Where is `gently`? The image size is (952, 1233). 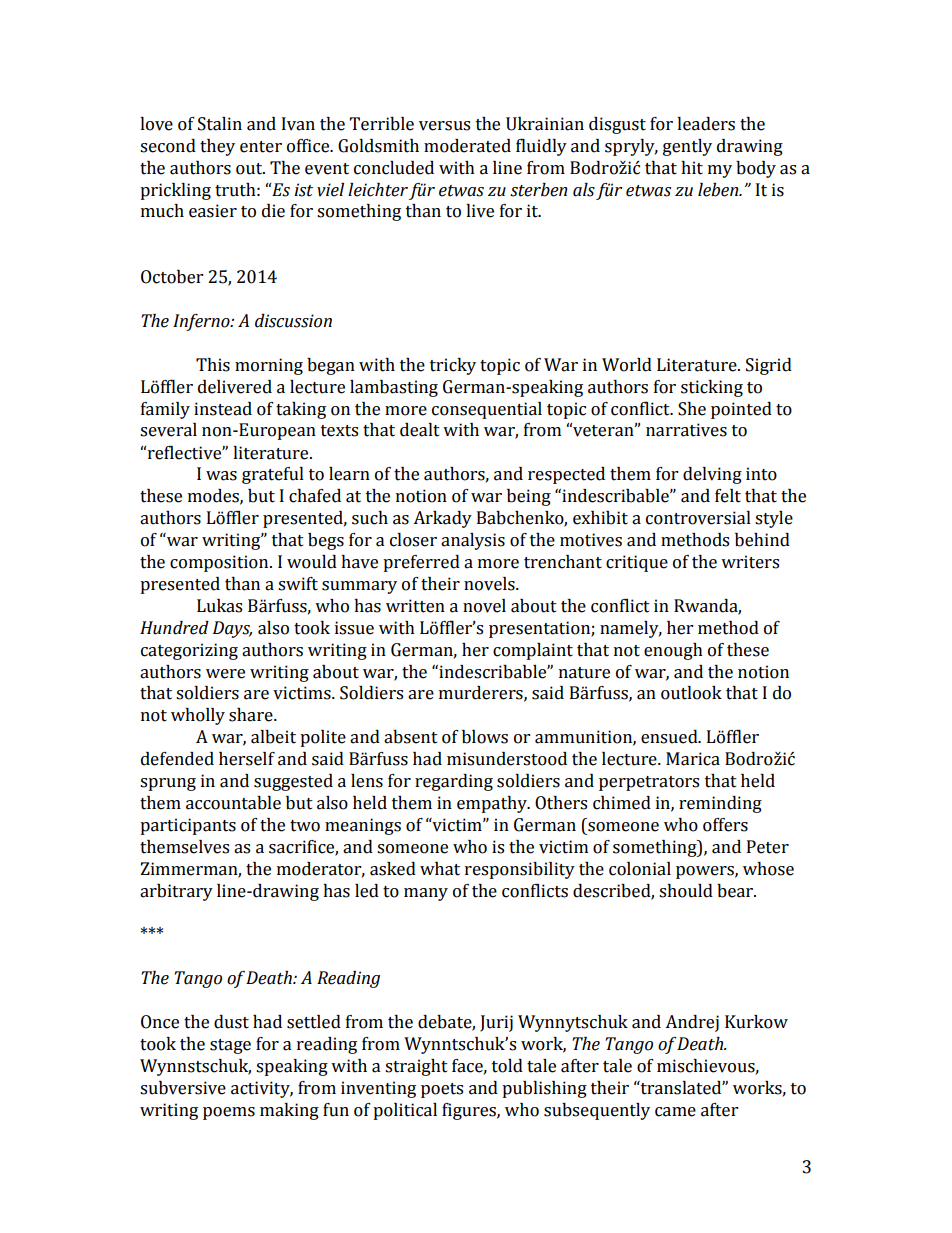 gently is located at coordinates (687, 147).
